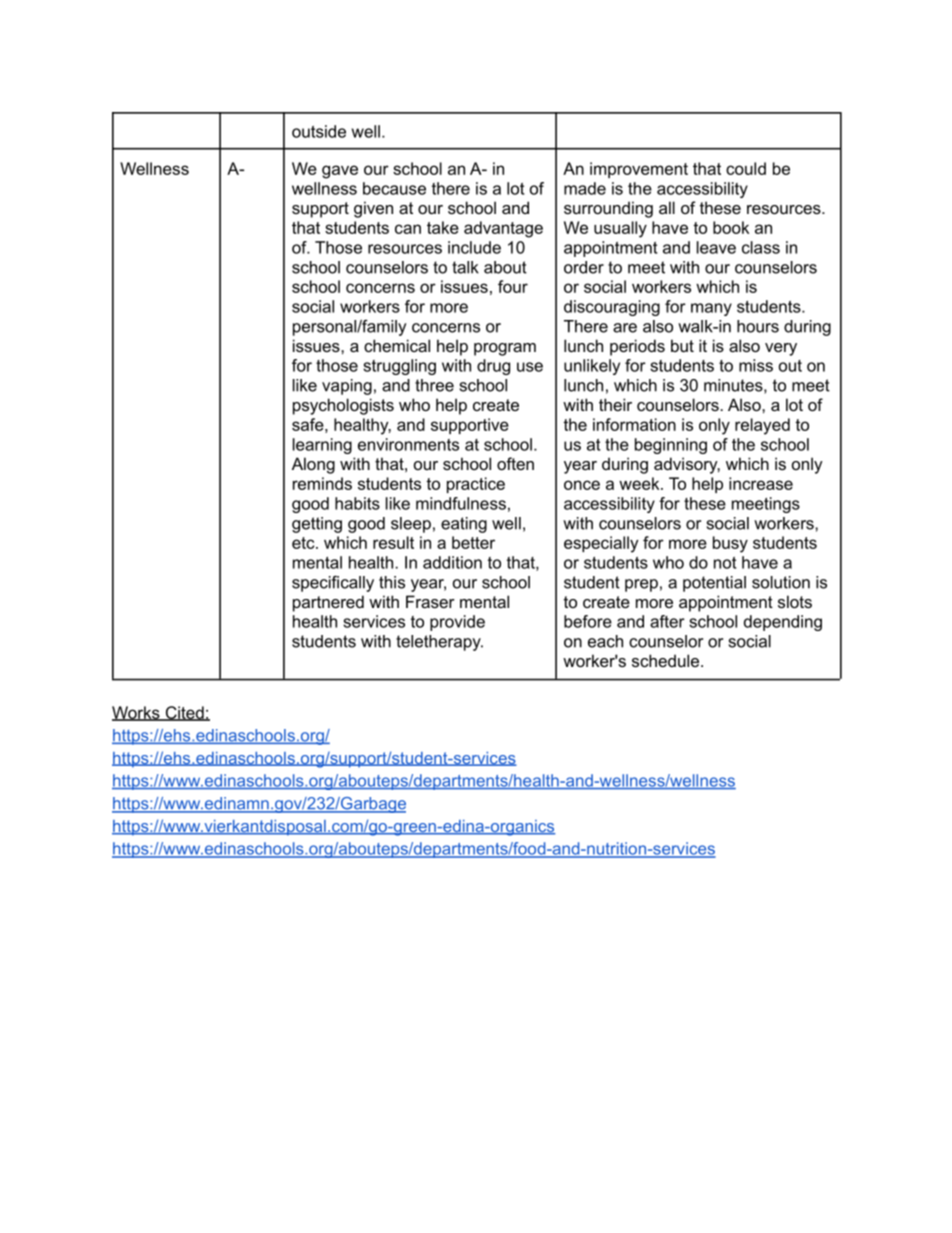  Describe the element at coordinates (319, 131) in the image. I see `outside` at that location.
